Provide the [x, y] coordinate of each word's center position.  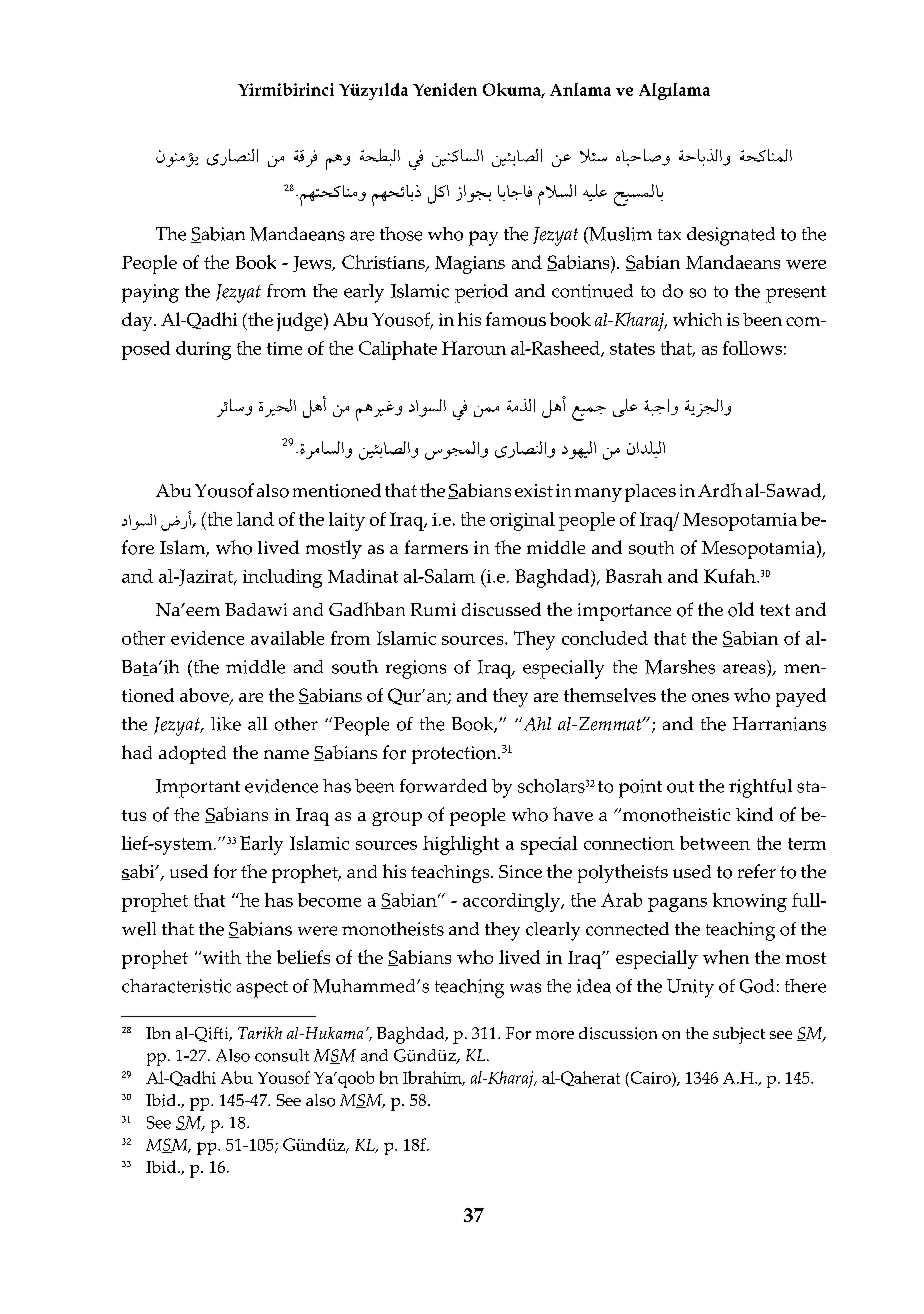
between [715, 843]
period [481, 293]
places [650, 493]
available [287, 638]
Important [198, 788]
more [555, 1035]
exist [534, 490]
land [255, 519]
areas [744, 669]
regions [416, 669]
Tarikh [260, 1033]
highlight [461, 845]
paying [150, 293]
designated [731, 236]
